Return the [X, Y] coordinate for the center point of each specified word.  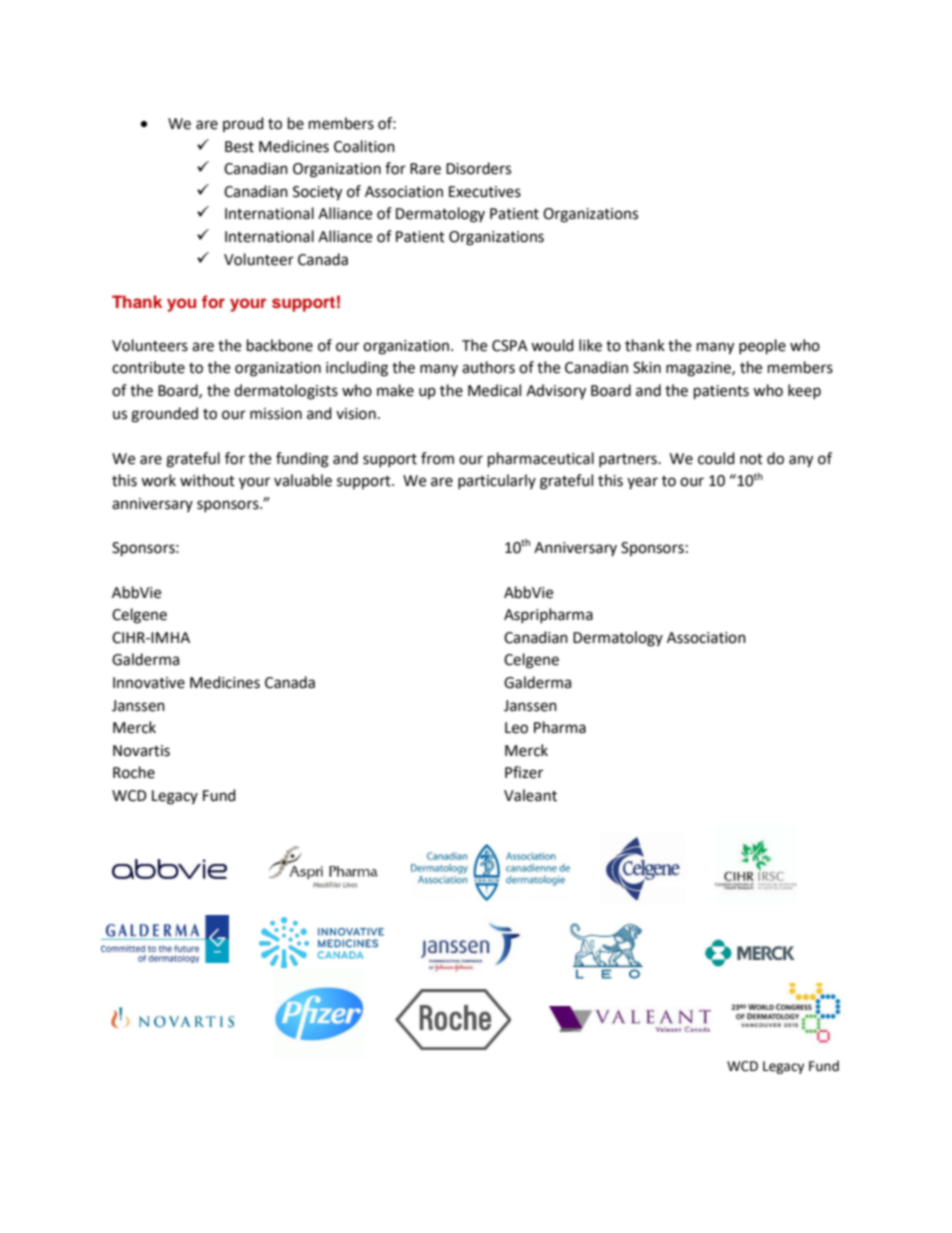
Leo [516, 728]
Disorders [478, 168]
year [642, 483]
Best [239, 147]
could [716, 458]
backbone [280, 345]
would [552, 345]
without [207, 480]
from [437, 458]
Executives [485, 192]
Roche [134, 772]
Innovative [149, 683]
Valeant [530, 795]
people [762, 347]
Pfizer [524, 772]
